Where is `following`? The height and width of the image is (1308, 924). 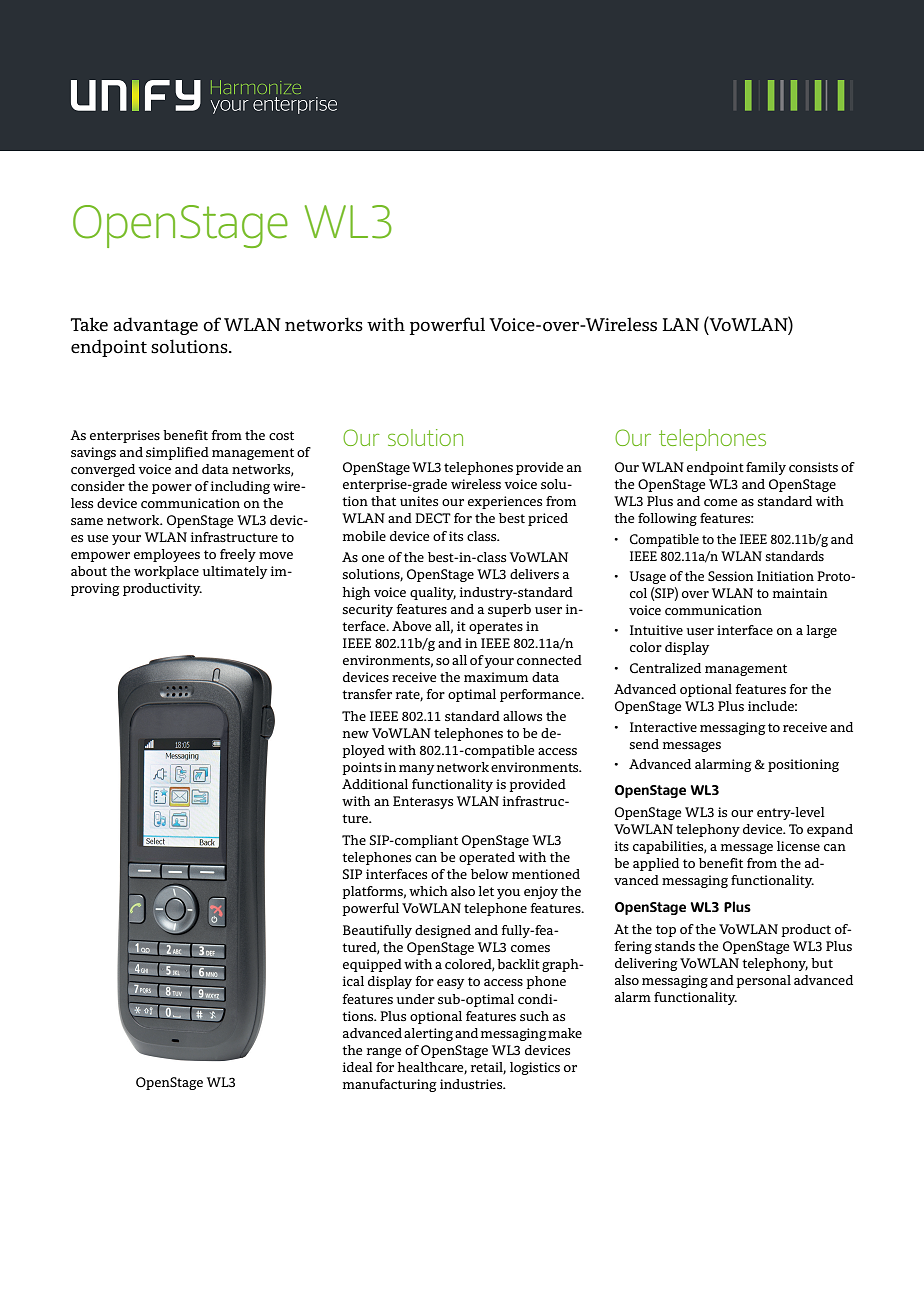 following is located at coordinates (667, 519).
